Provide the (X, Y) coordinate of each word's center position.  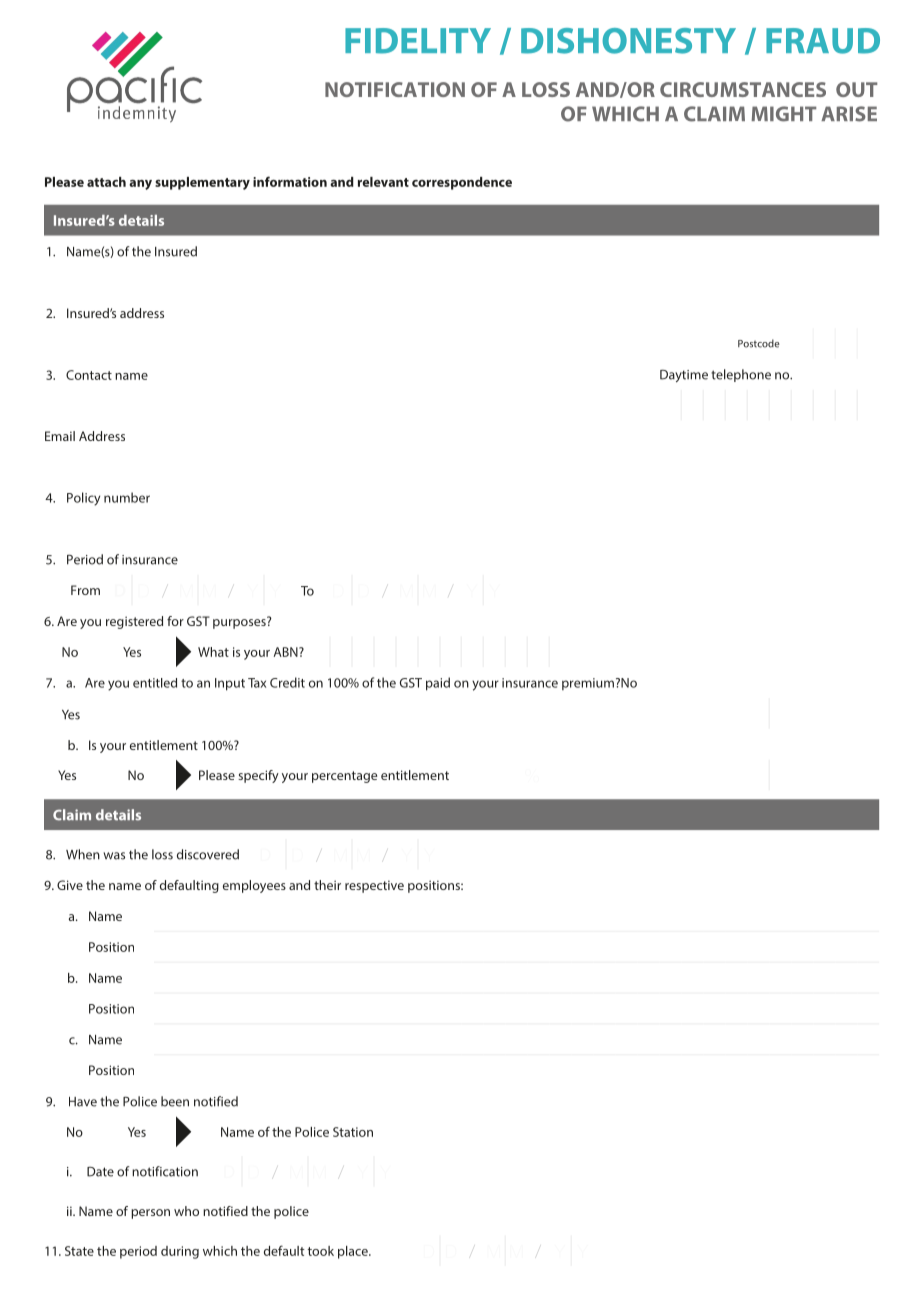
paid (438, 684)
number (127, 497)
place (354, 1252)
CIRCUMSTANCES (743, 89)
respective (374, 886)
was (114, 856)
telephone (741, 375)
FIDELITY (418, 41)
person (150, 1214)
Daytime (684, 375)
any (140, 185)
